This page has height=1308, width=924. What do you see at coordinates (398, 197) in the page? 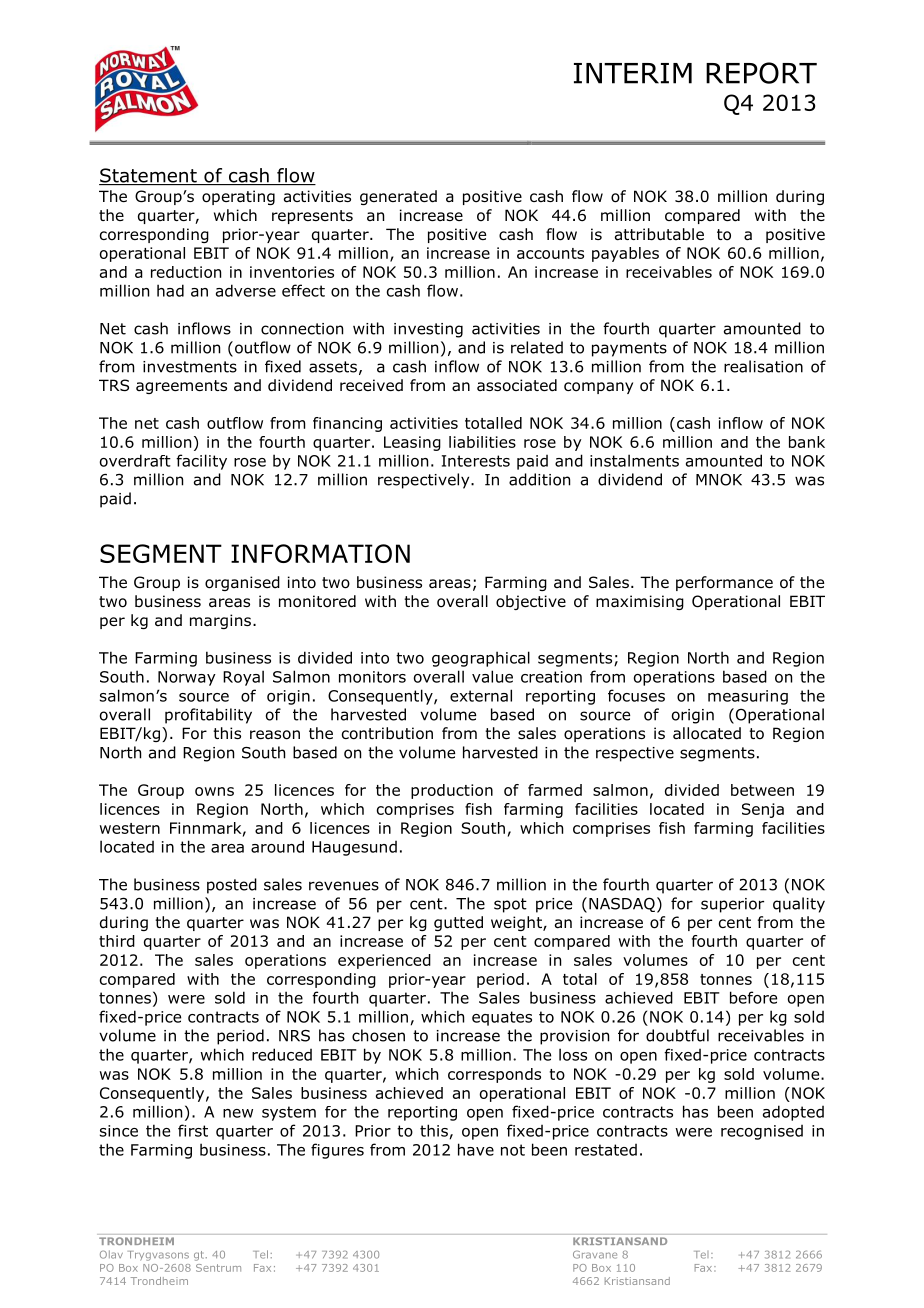
I see `generated` at bounding box center [398, 197].
